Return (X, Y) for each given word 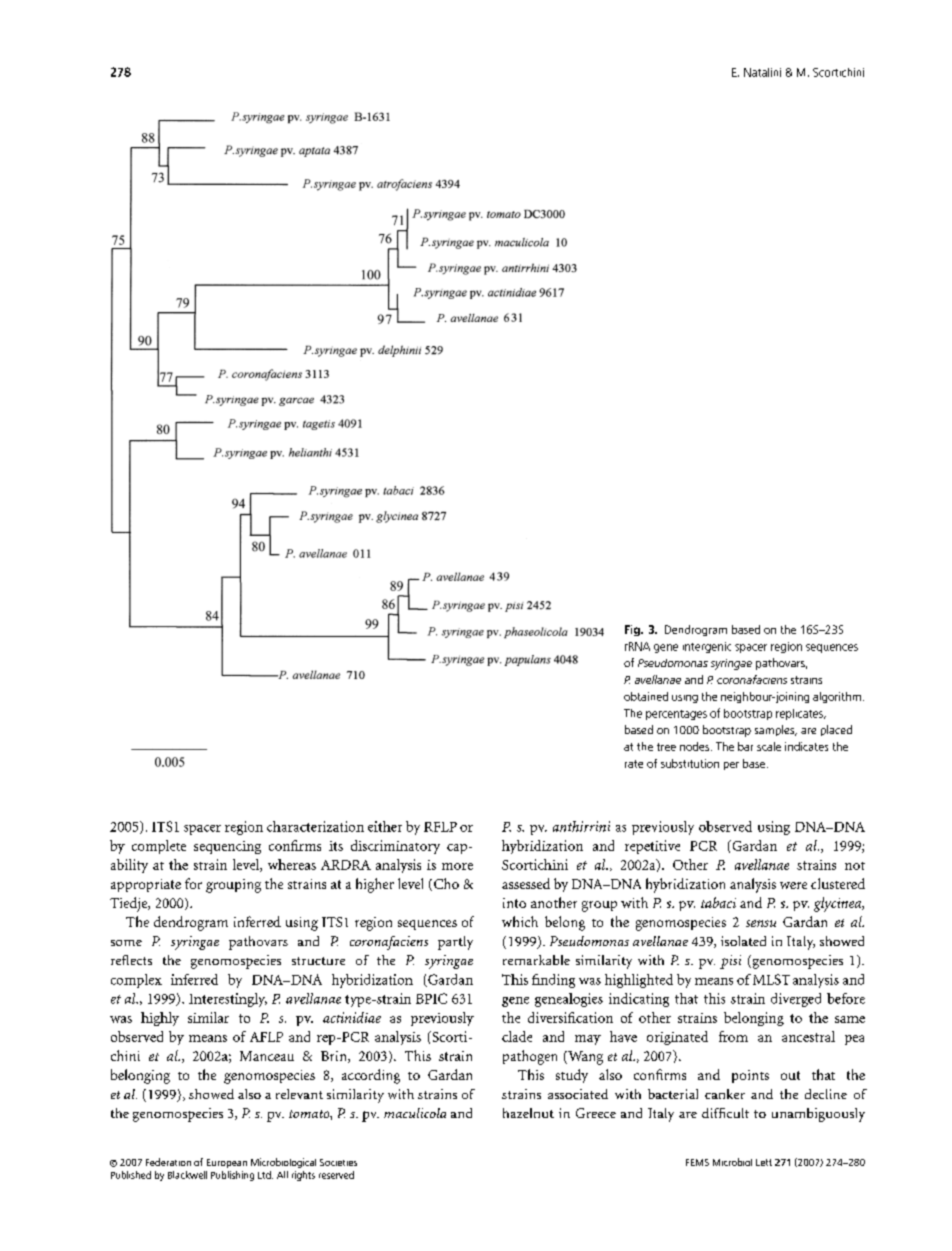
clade (517, 1036)
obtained (646, 696)
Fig (633, 630)
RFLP (440, 827)
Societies (338, 1162)
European (227, 1163)
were (793, 885)
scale (769, 746)
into (514, 903)
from (733, 1036)
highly (160, 1019)
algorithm (837, 697)
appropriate (146, 885)
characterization (315, 826)
